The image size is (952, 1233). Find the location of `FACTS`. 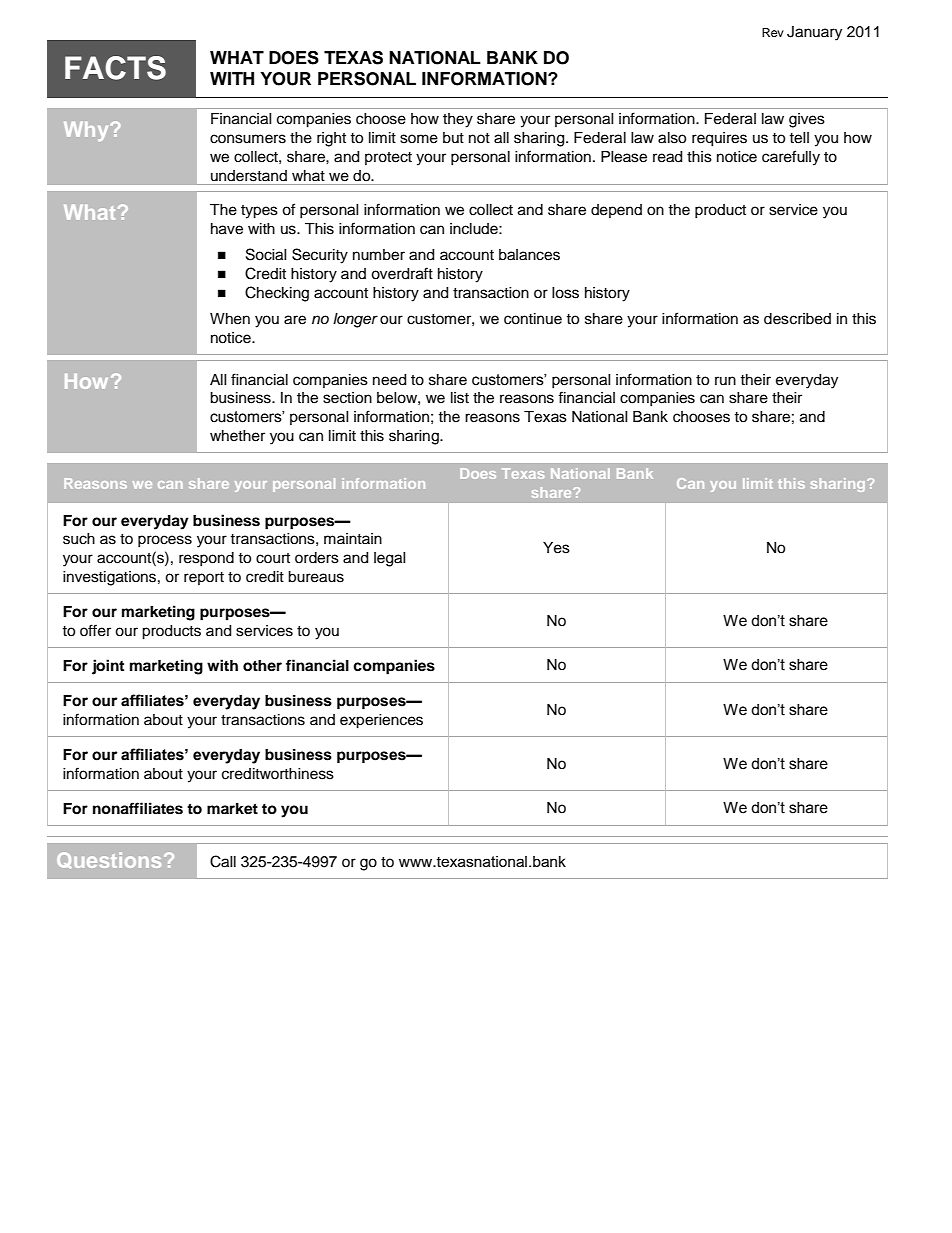

FACTS is located at coordinates (115, 68).
